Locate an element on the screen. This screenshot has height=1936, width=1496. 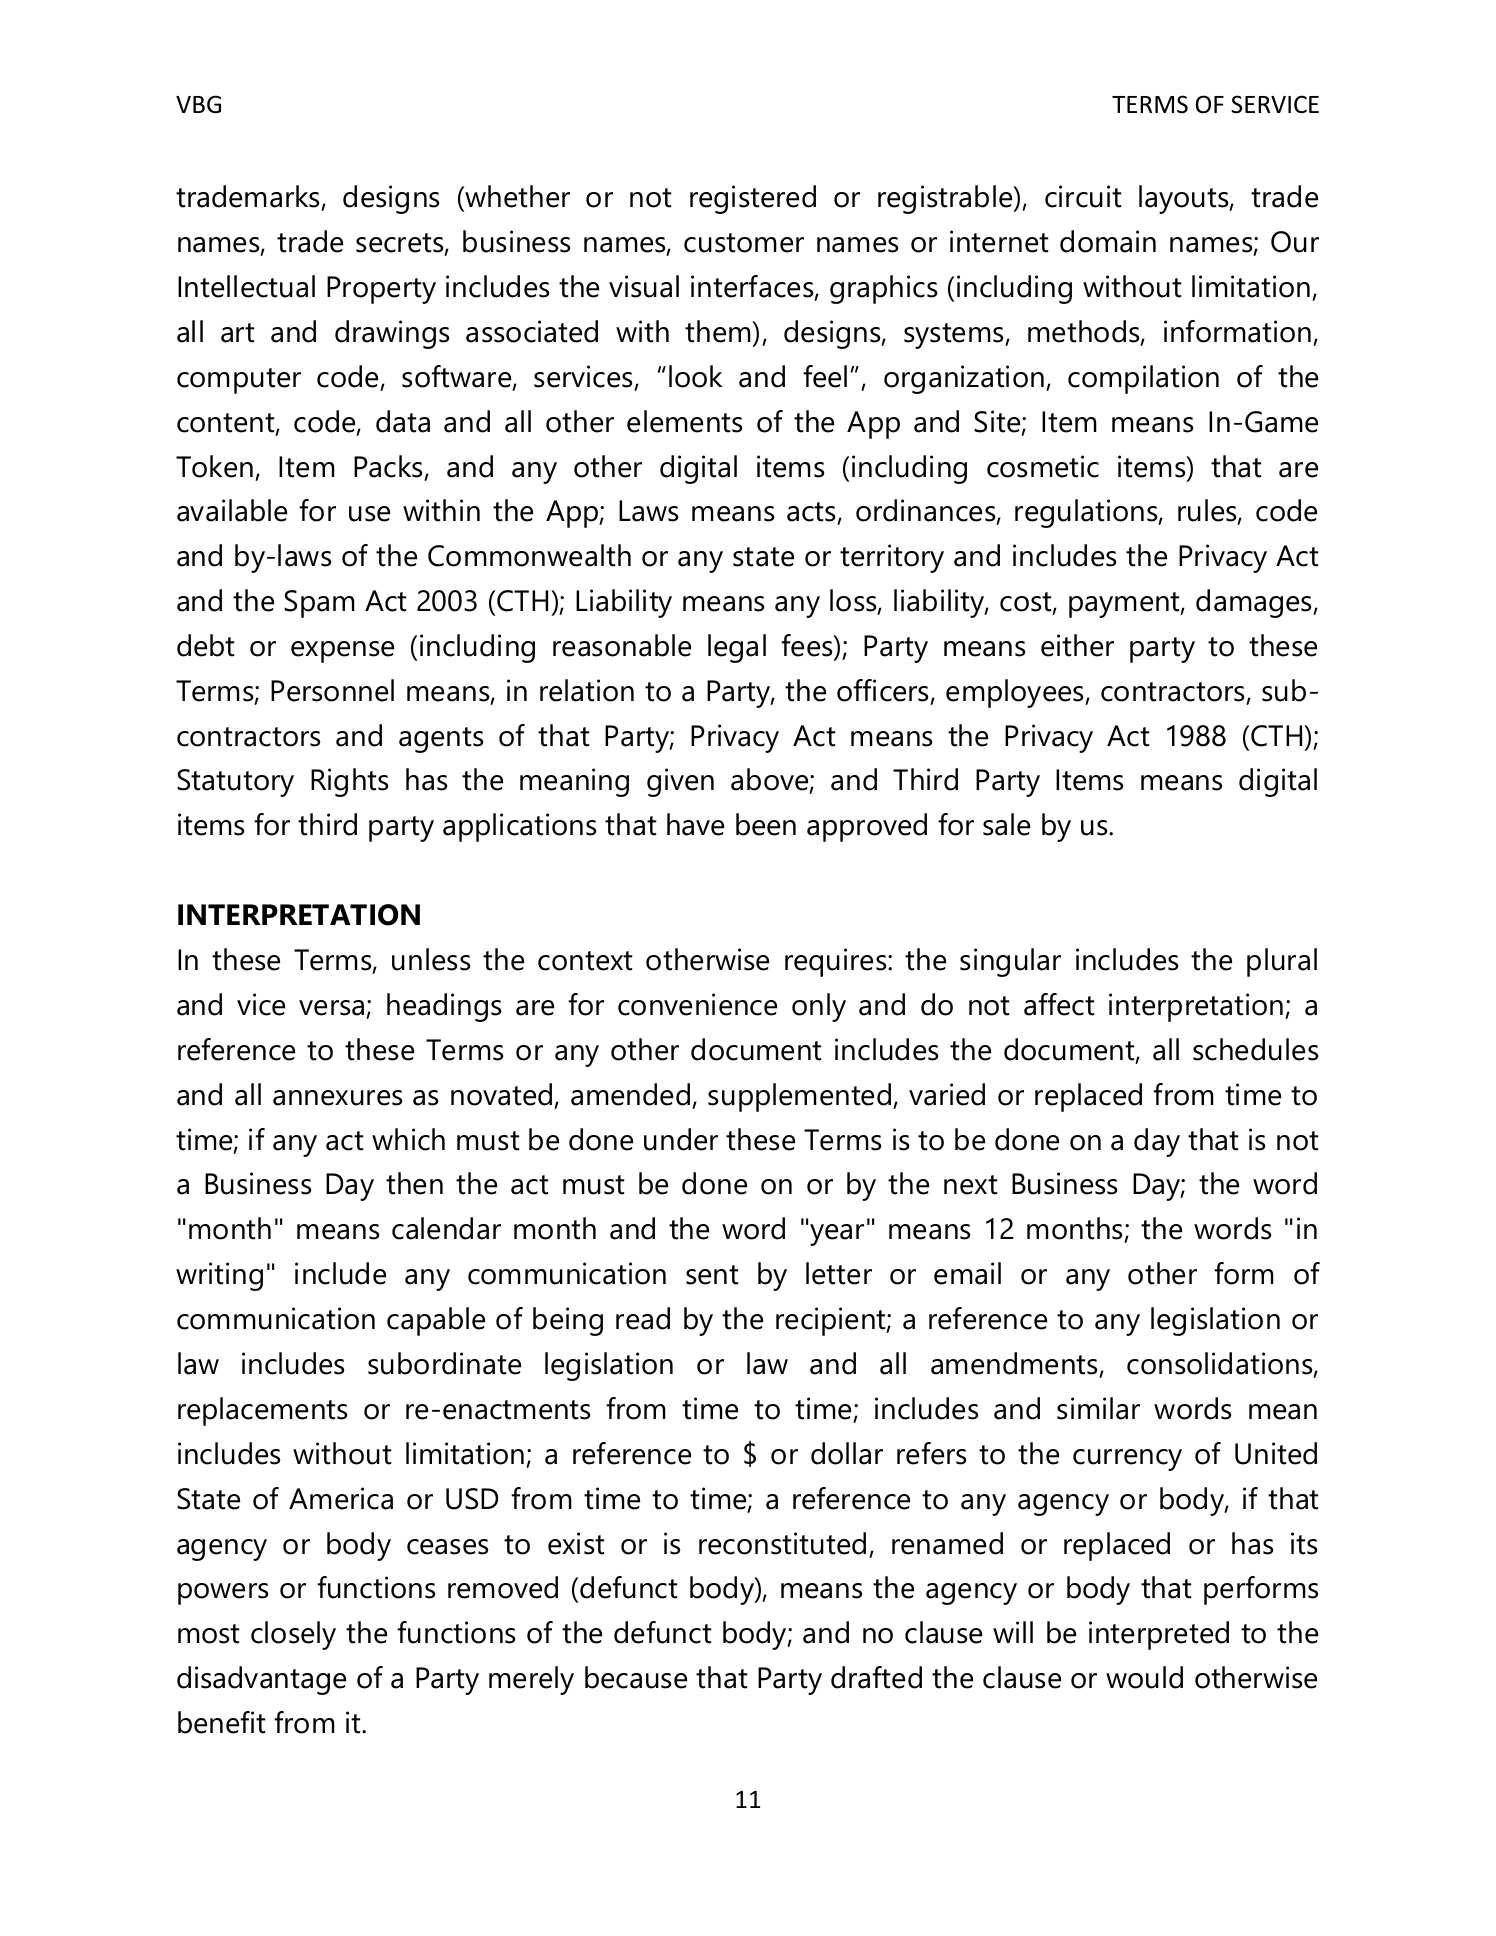
closely is located at coordinates (293, 1635).
